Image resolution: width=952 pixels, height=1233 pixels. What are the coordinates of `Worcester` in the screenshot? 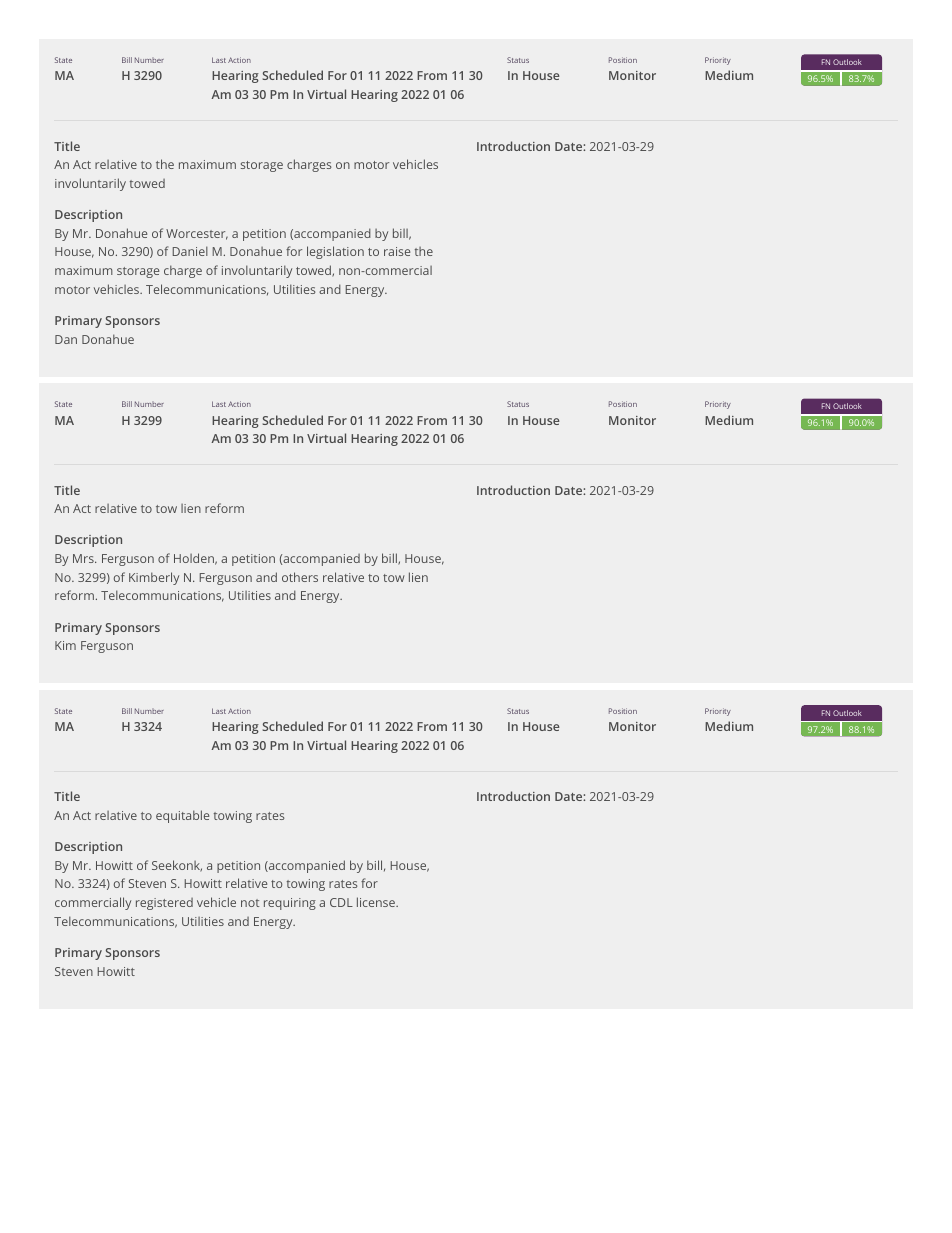 It's located at (197, 234).
